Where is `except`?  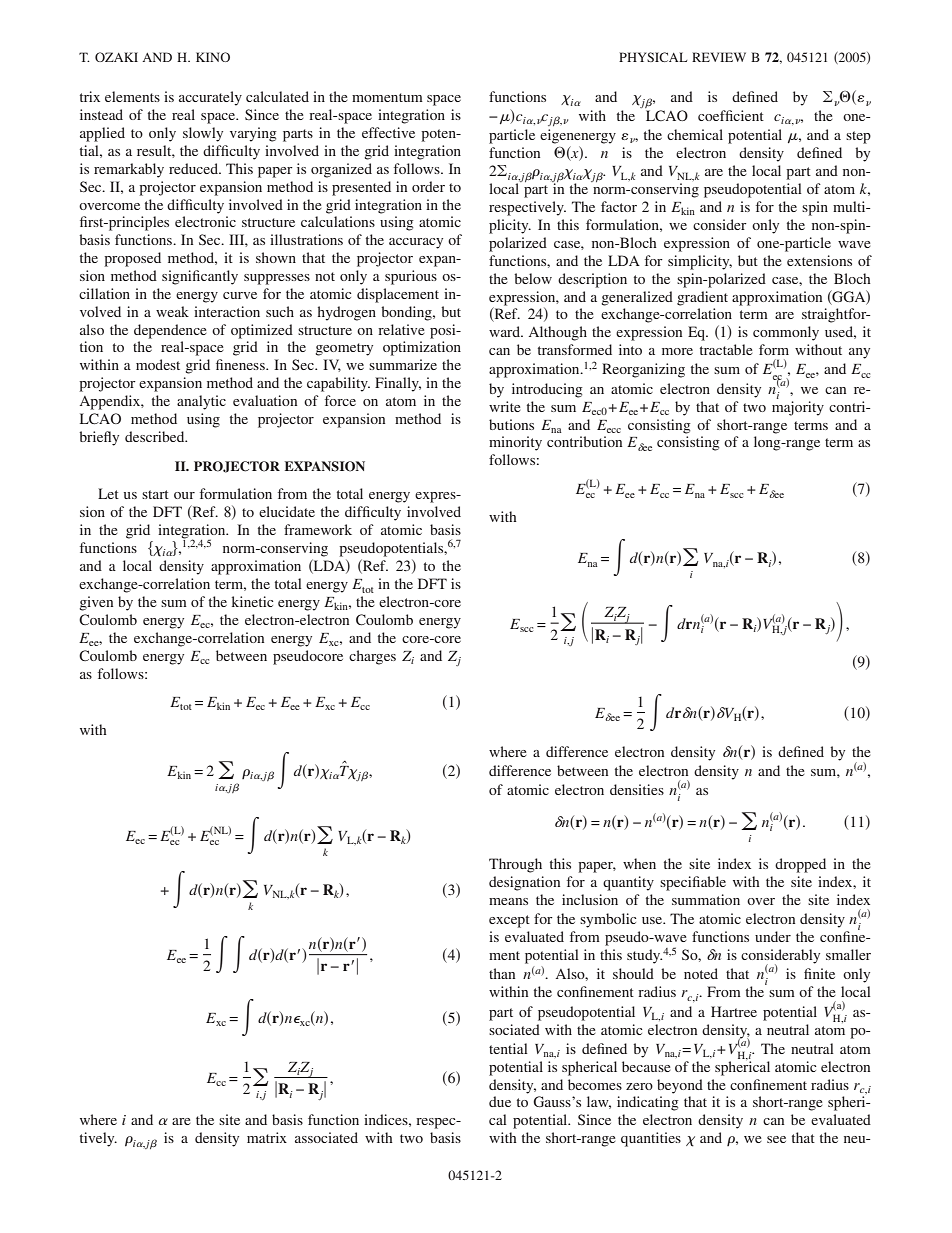
except is located at coordinates (509, 921).
